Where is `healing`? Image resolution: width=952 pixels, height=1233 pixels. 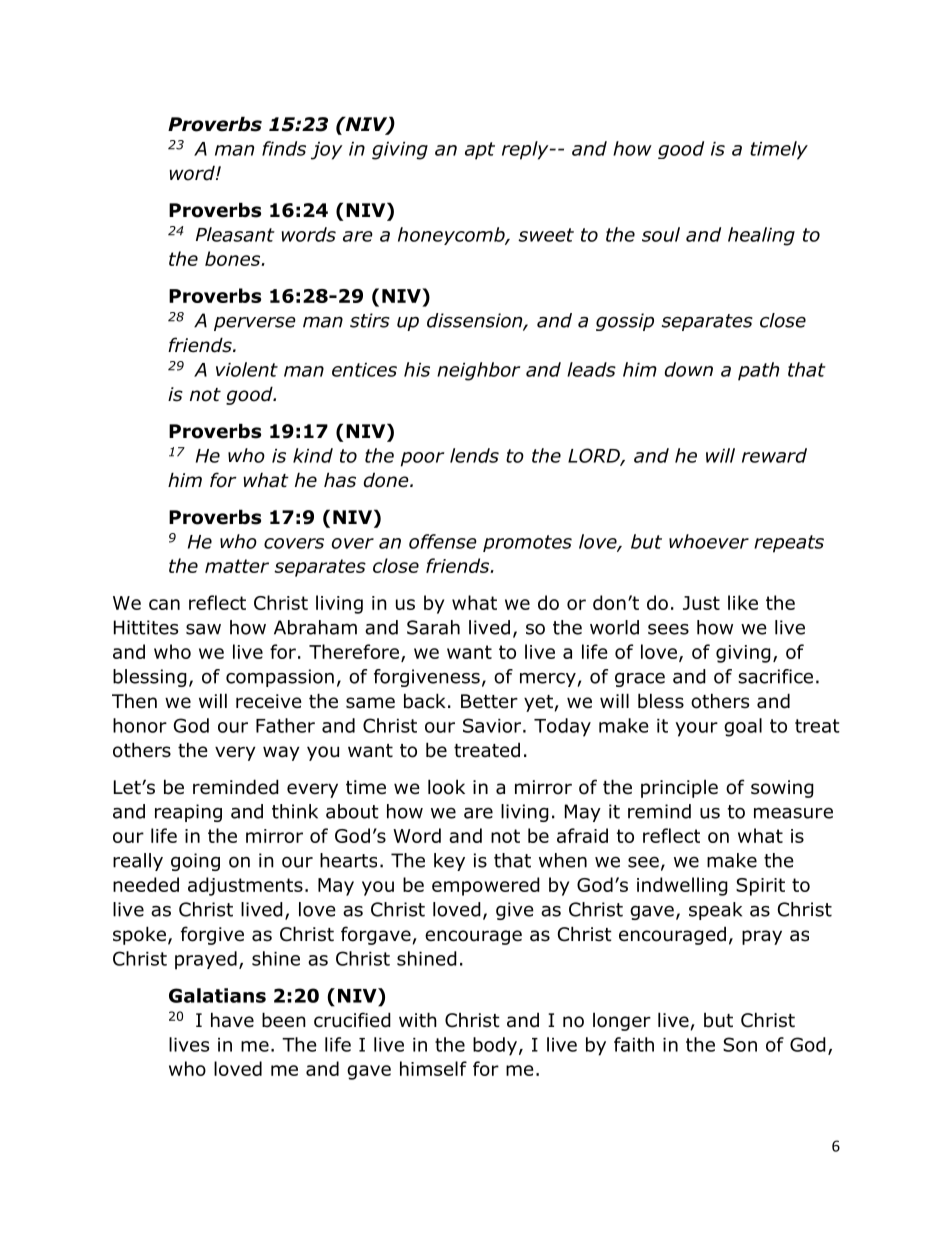
healing is located at coordinates (761, 236).
